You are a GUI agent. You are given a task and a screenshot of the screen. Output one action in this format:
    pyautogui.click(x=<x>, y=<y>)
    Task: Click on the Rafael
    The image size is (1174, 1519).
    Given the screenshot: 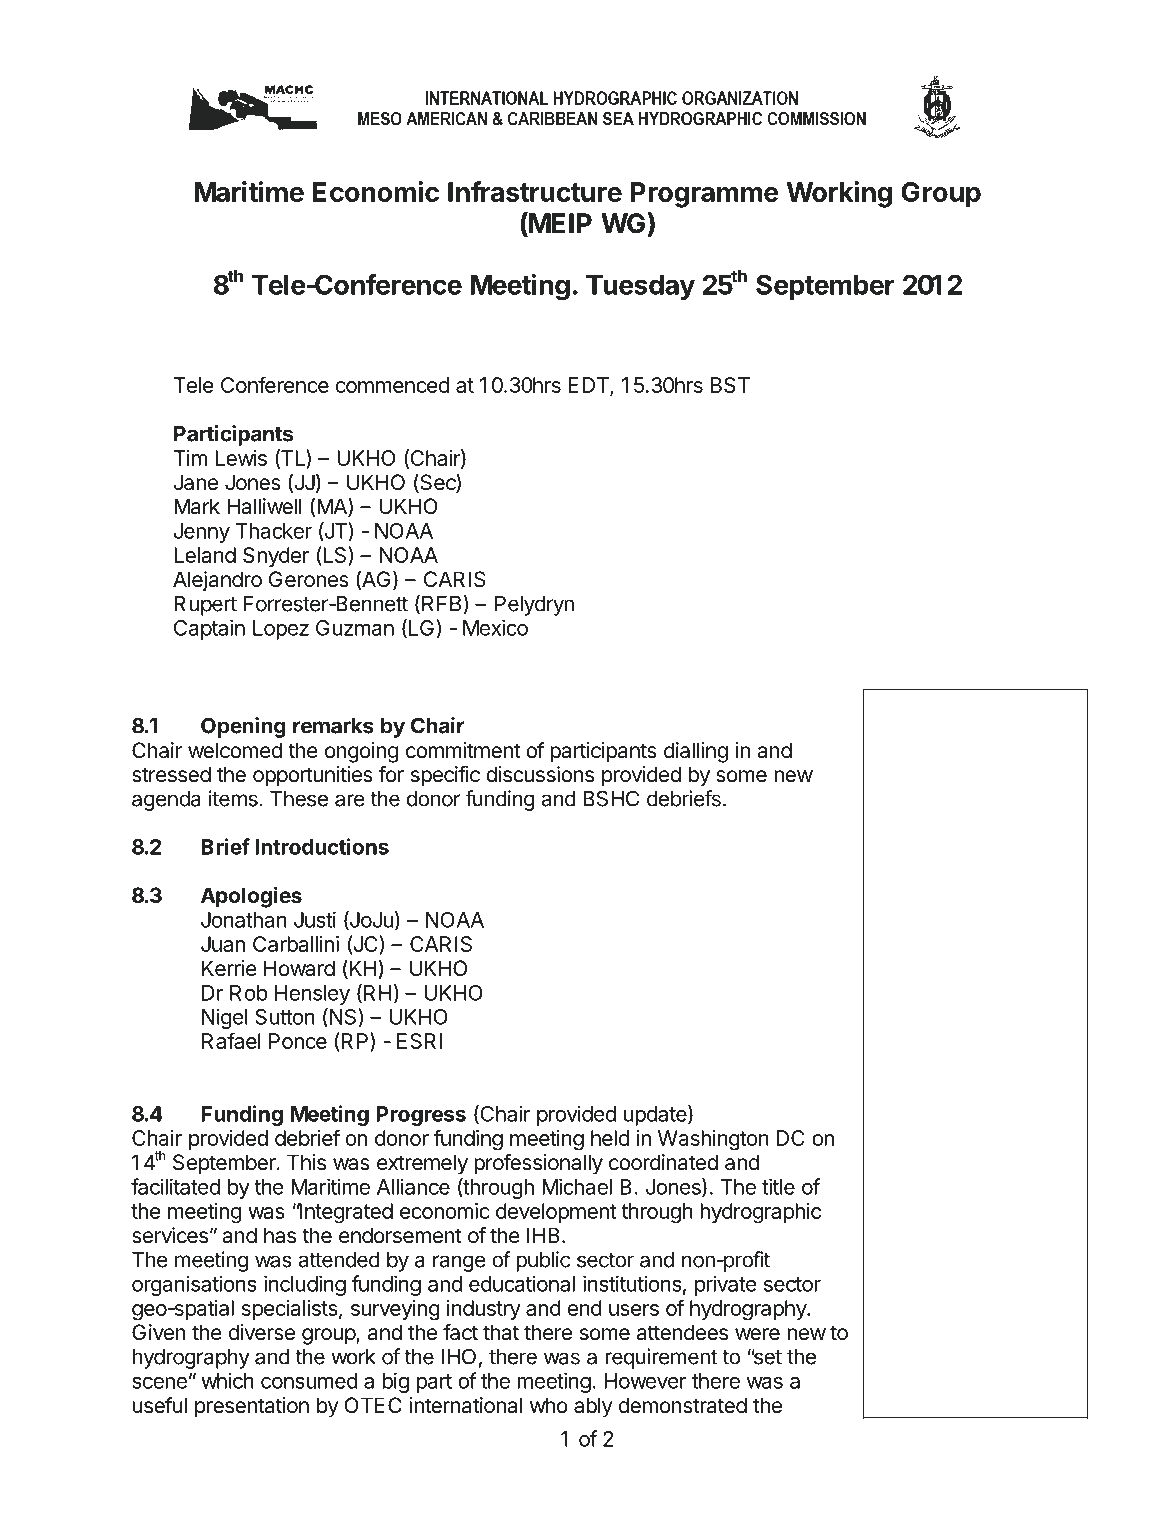 What is the action you would take?
    pyautogui.click(x=231, y=1040)
